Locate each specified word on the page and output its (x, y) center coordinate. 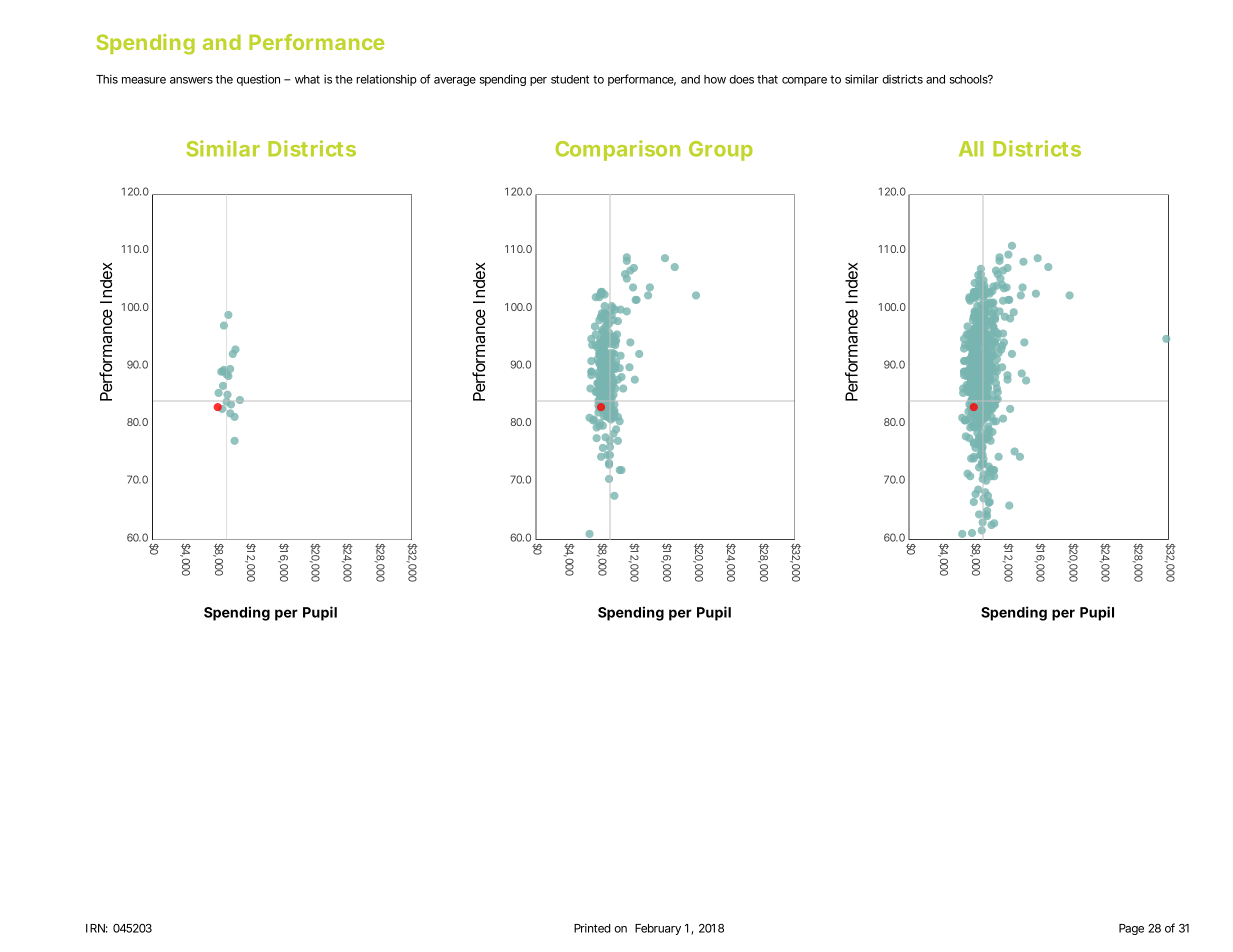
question (258, 80)
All (971, 149)
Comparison (617, 150)
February (658, 929)
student (570, 79)
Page (1131, 929)
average (455, 81)
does (741, 79)
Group (721, 151)
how (715, 79)
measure (144, 80)
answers (191, 80)
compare (804, 81)
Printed (592, 928)
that (767, 79)
